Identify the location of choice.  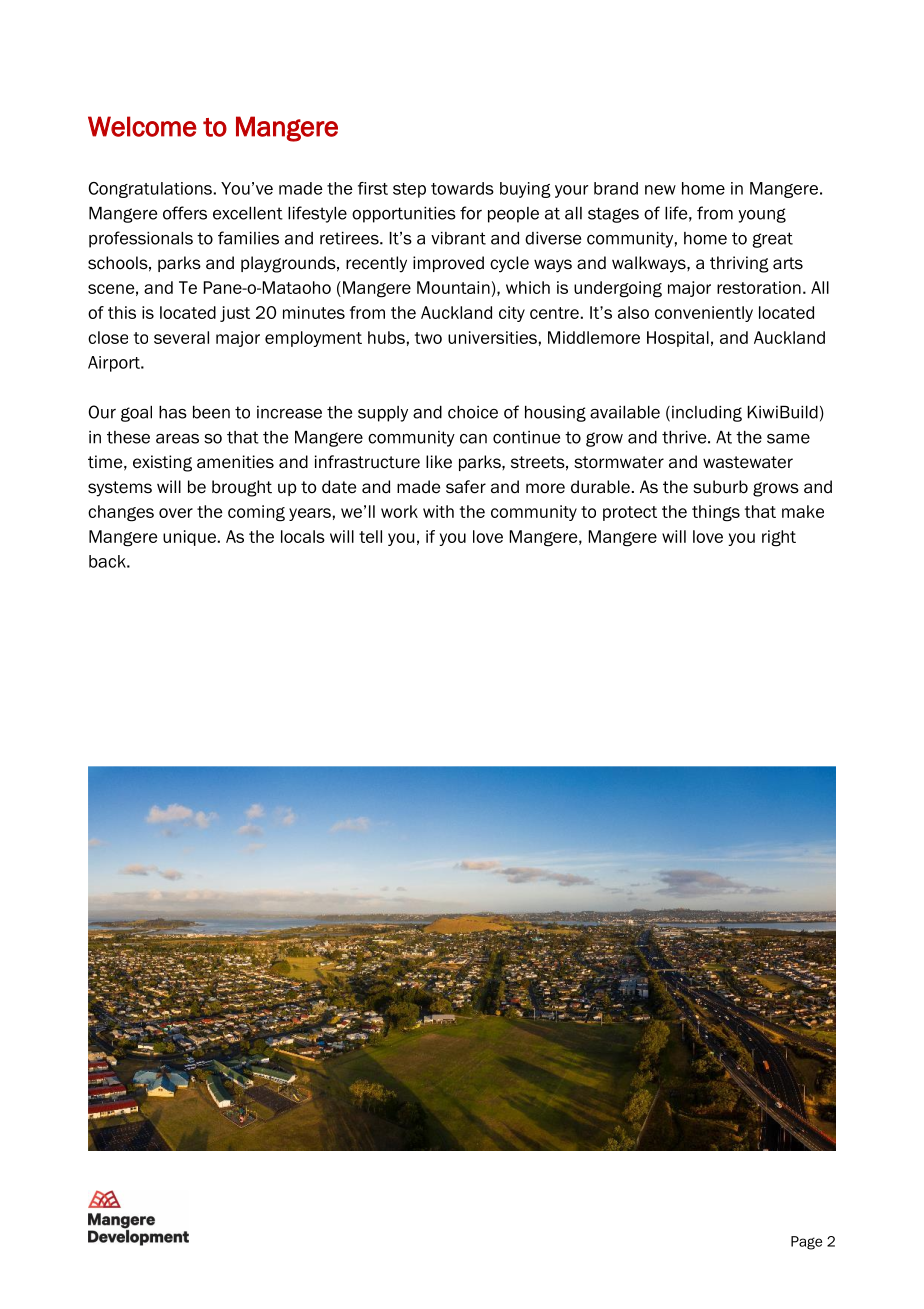
(473, 412).
